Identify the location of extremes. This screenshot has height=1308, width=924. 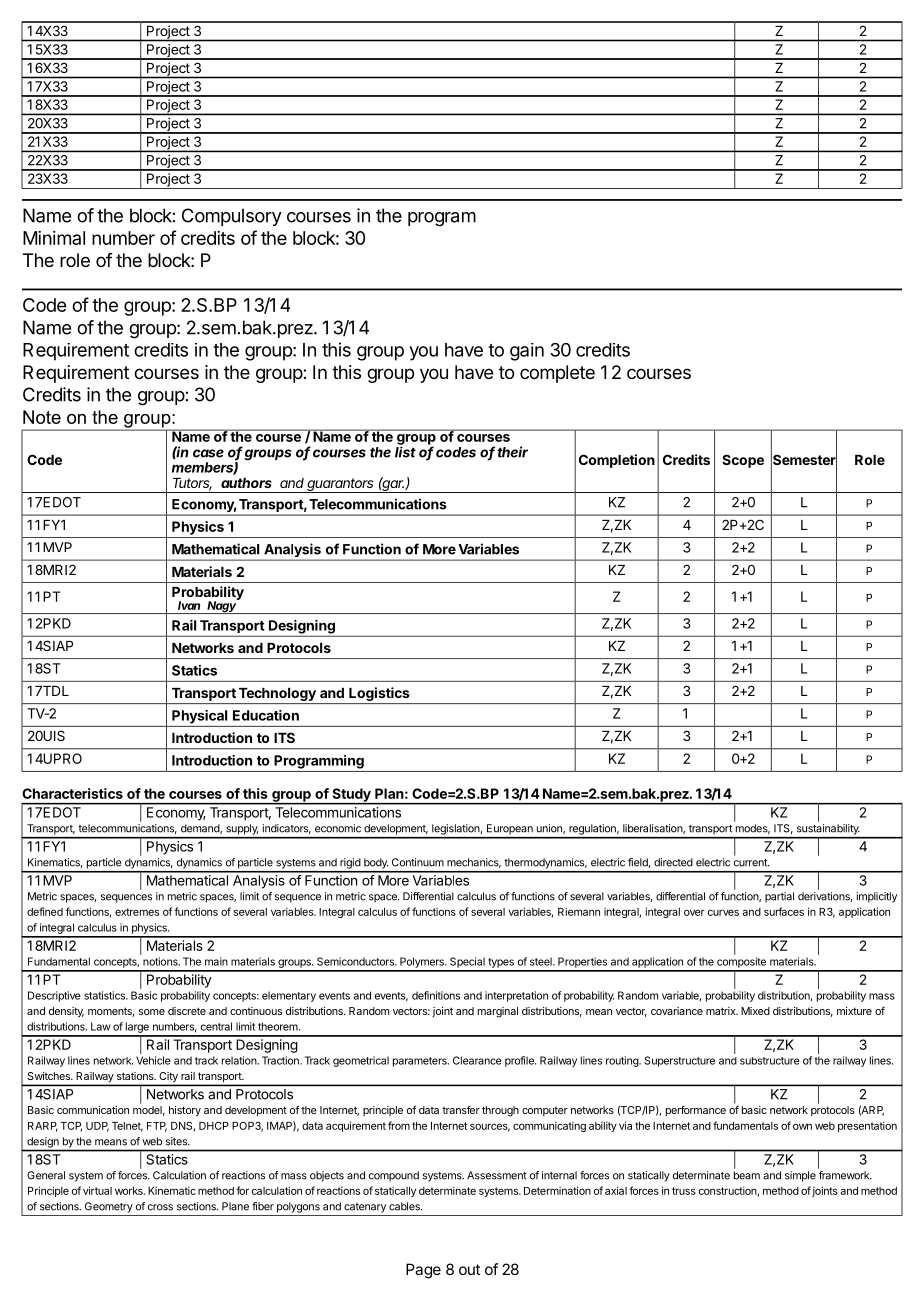
(137, 912).
